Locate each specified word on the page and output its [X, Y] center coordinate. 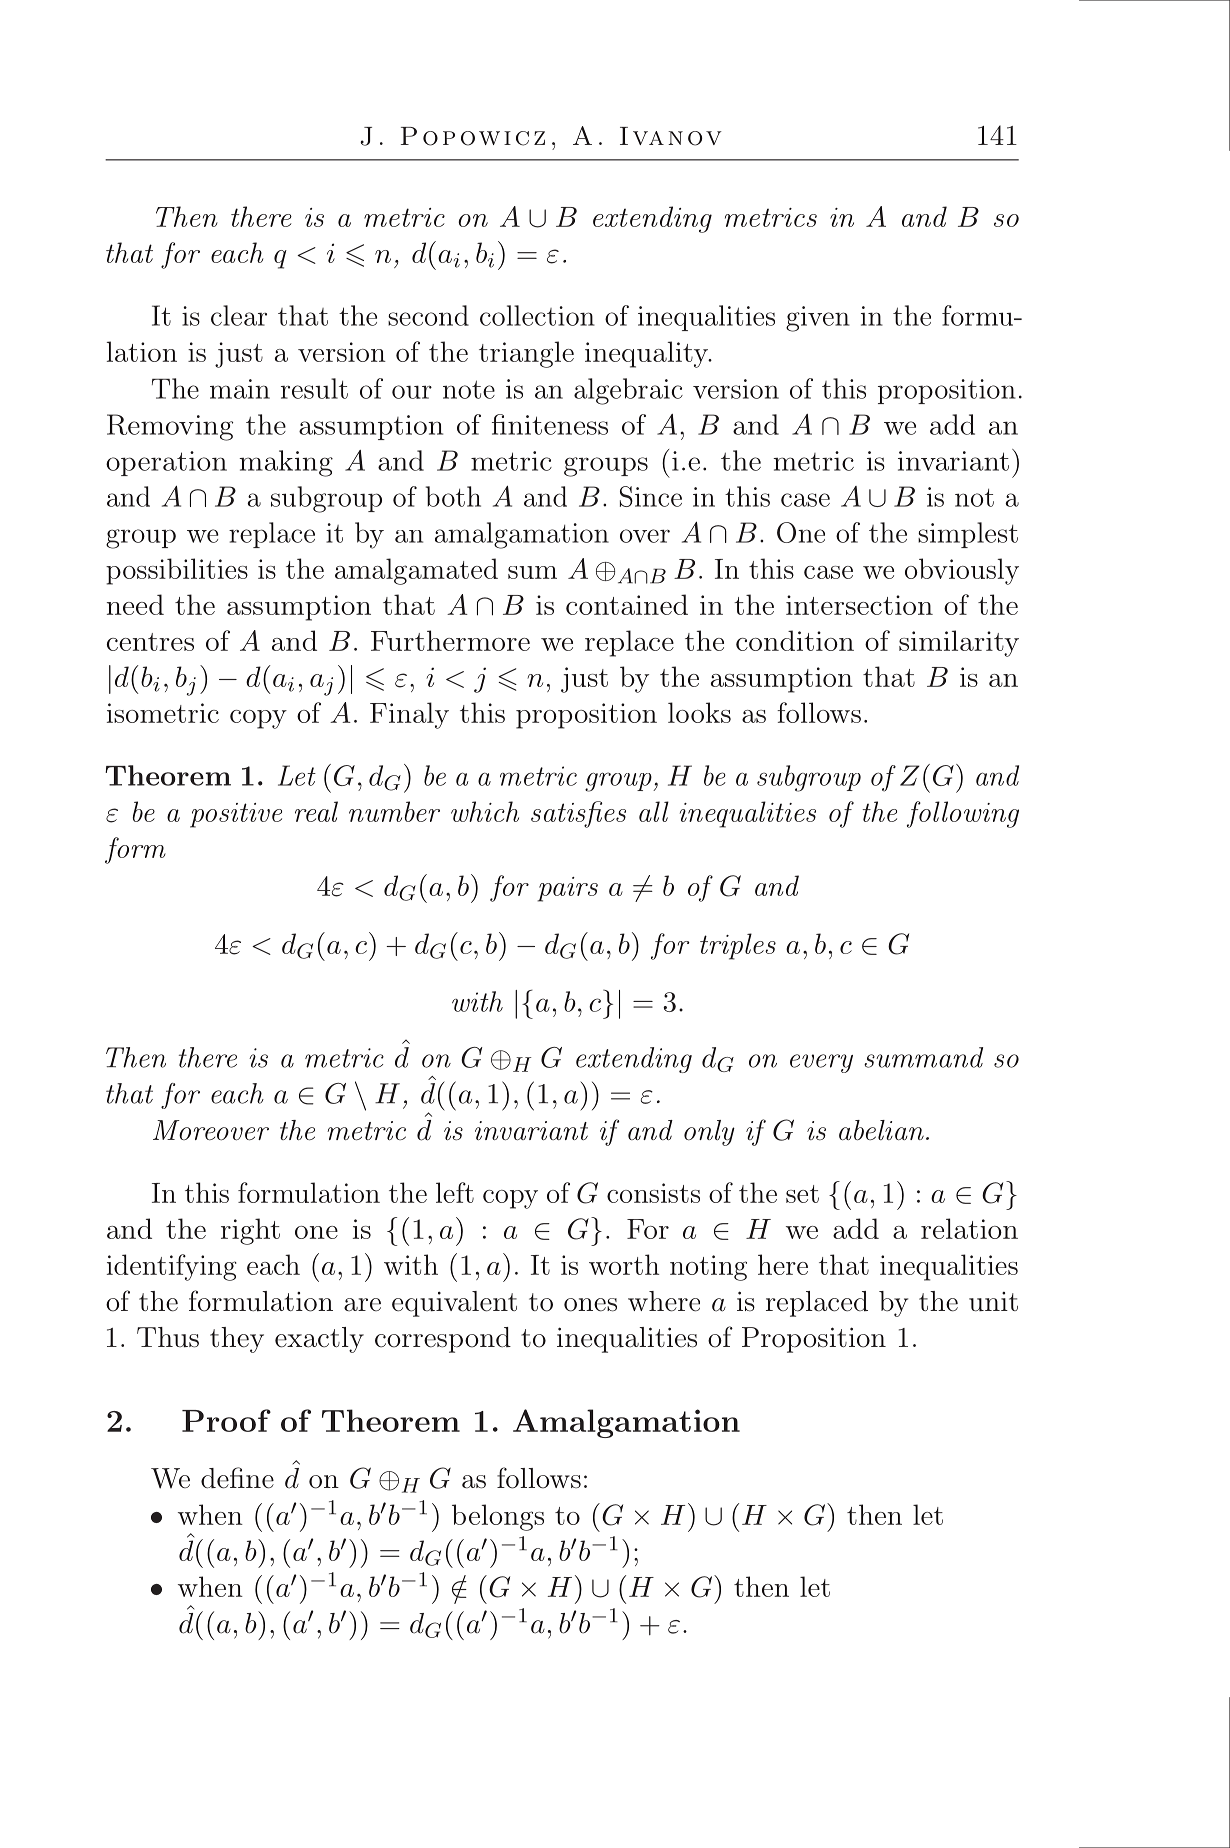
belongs [498, 1517]
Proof [226, 1420]
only [709, 1133]
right [250, 1231]
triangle [526, 354]
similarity [959, 643]
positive [236, 815]
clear [239, 315]
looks [699, 712]
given [818, 319]
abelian [881, 1130]
